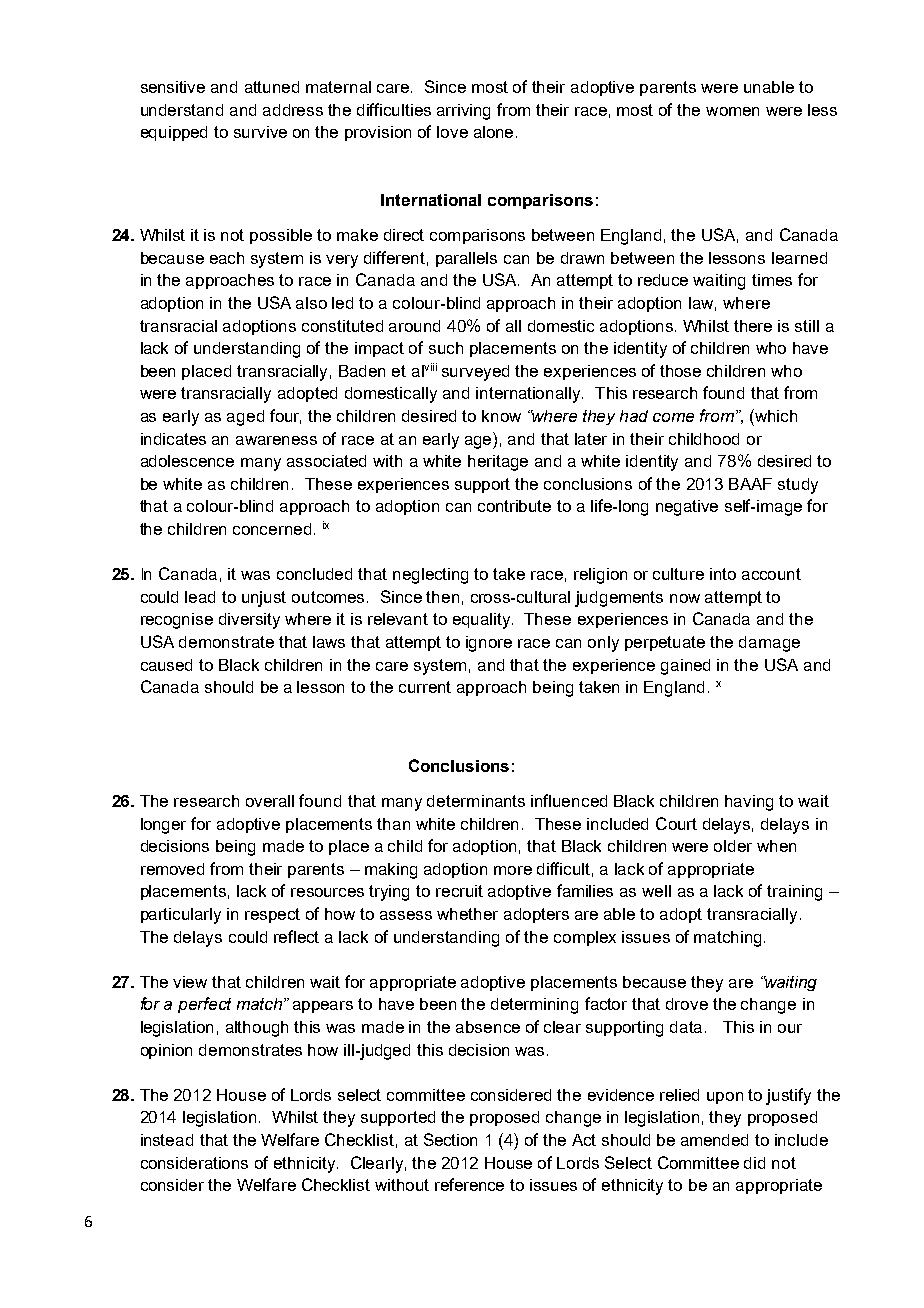 This page has width=924, height=1308. I want to click on alone, so click(493, 132).
